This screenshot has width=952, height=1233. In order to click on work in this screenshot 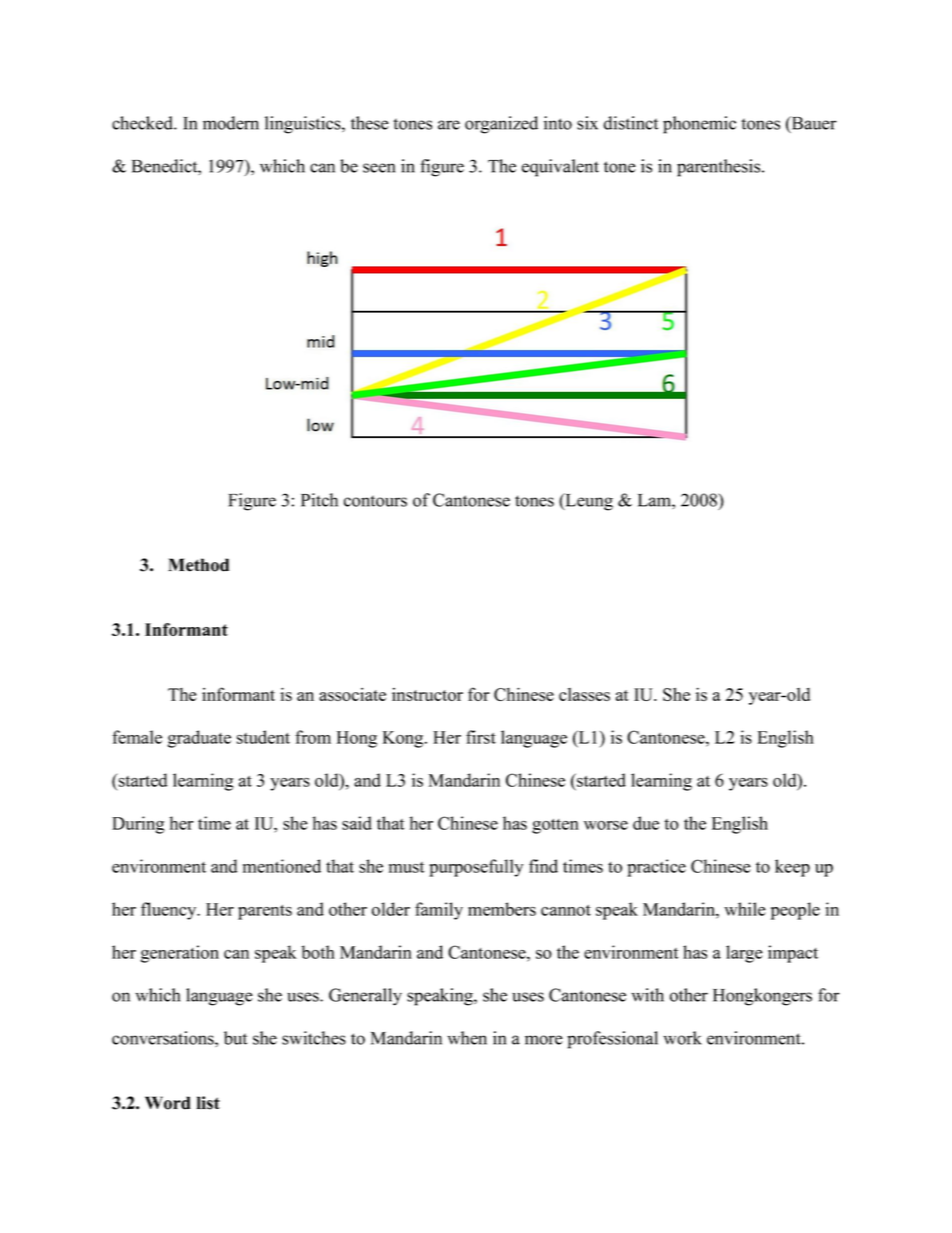, I will do `click(682, 1038)`.
